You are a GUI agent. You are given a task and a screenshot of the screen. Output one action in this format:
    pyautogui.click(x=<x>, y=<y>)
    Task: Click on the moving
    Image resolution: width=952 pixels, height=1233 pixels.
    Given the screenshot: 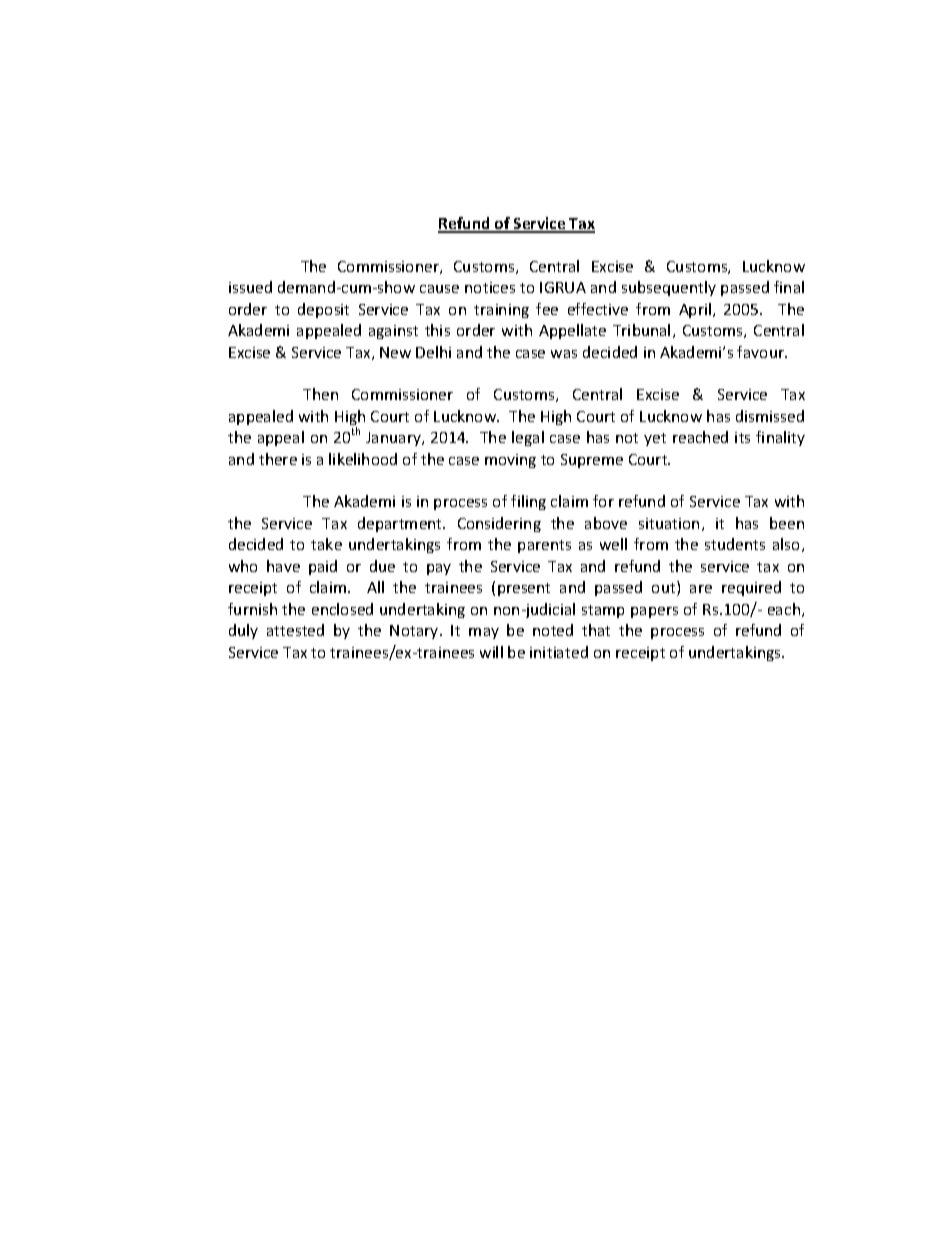 What is the action you would take?
    pyautogui.click(x=510, y=461)
